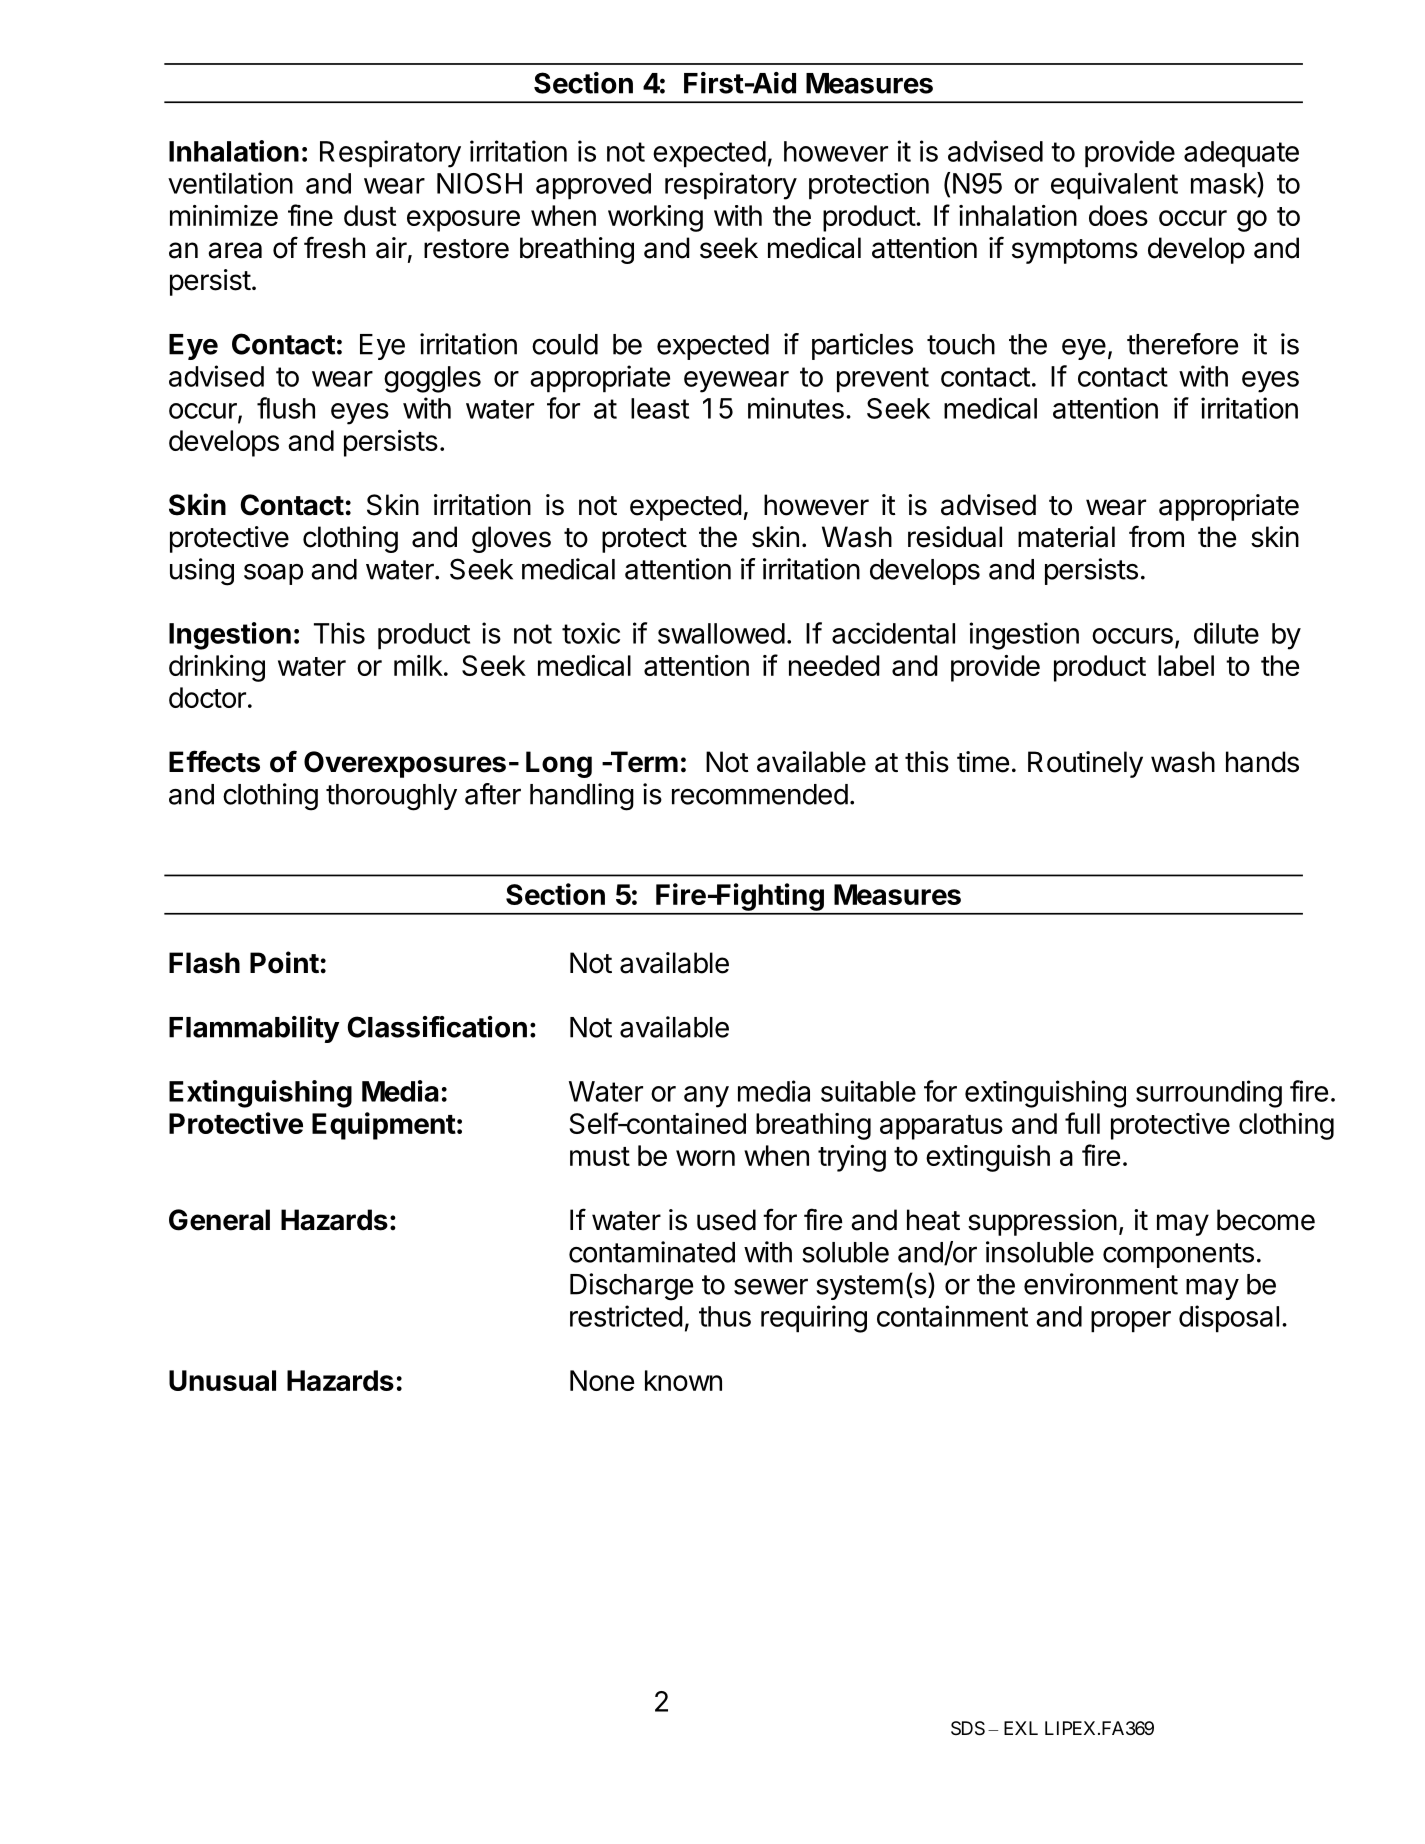 Image resolution: width=1425 pixels, height=1844 pixels. What do you see at coordinates (760, 794) in the screenshot?
I see `recommended` at bounding box center [760, 794].
